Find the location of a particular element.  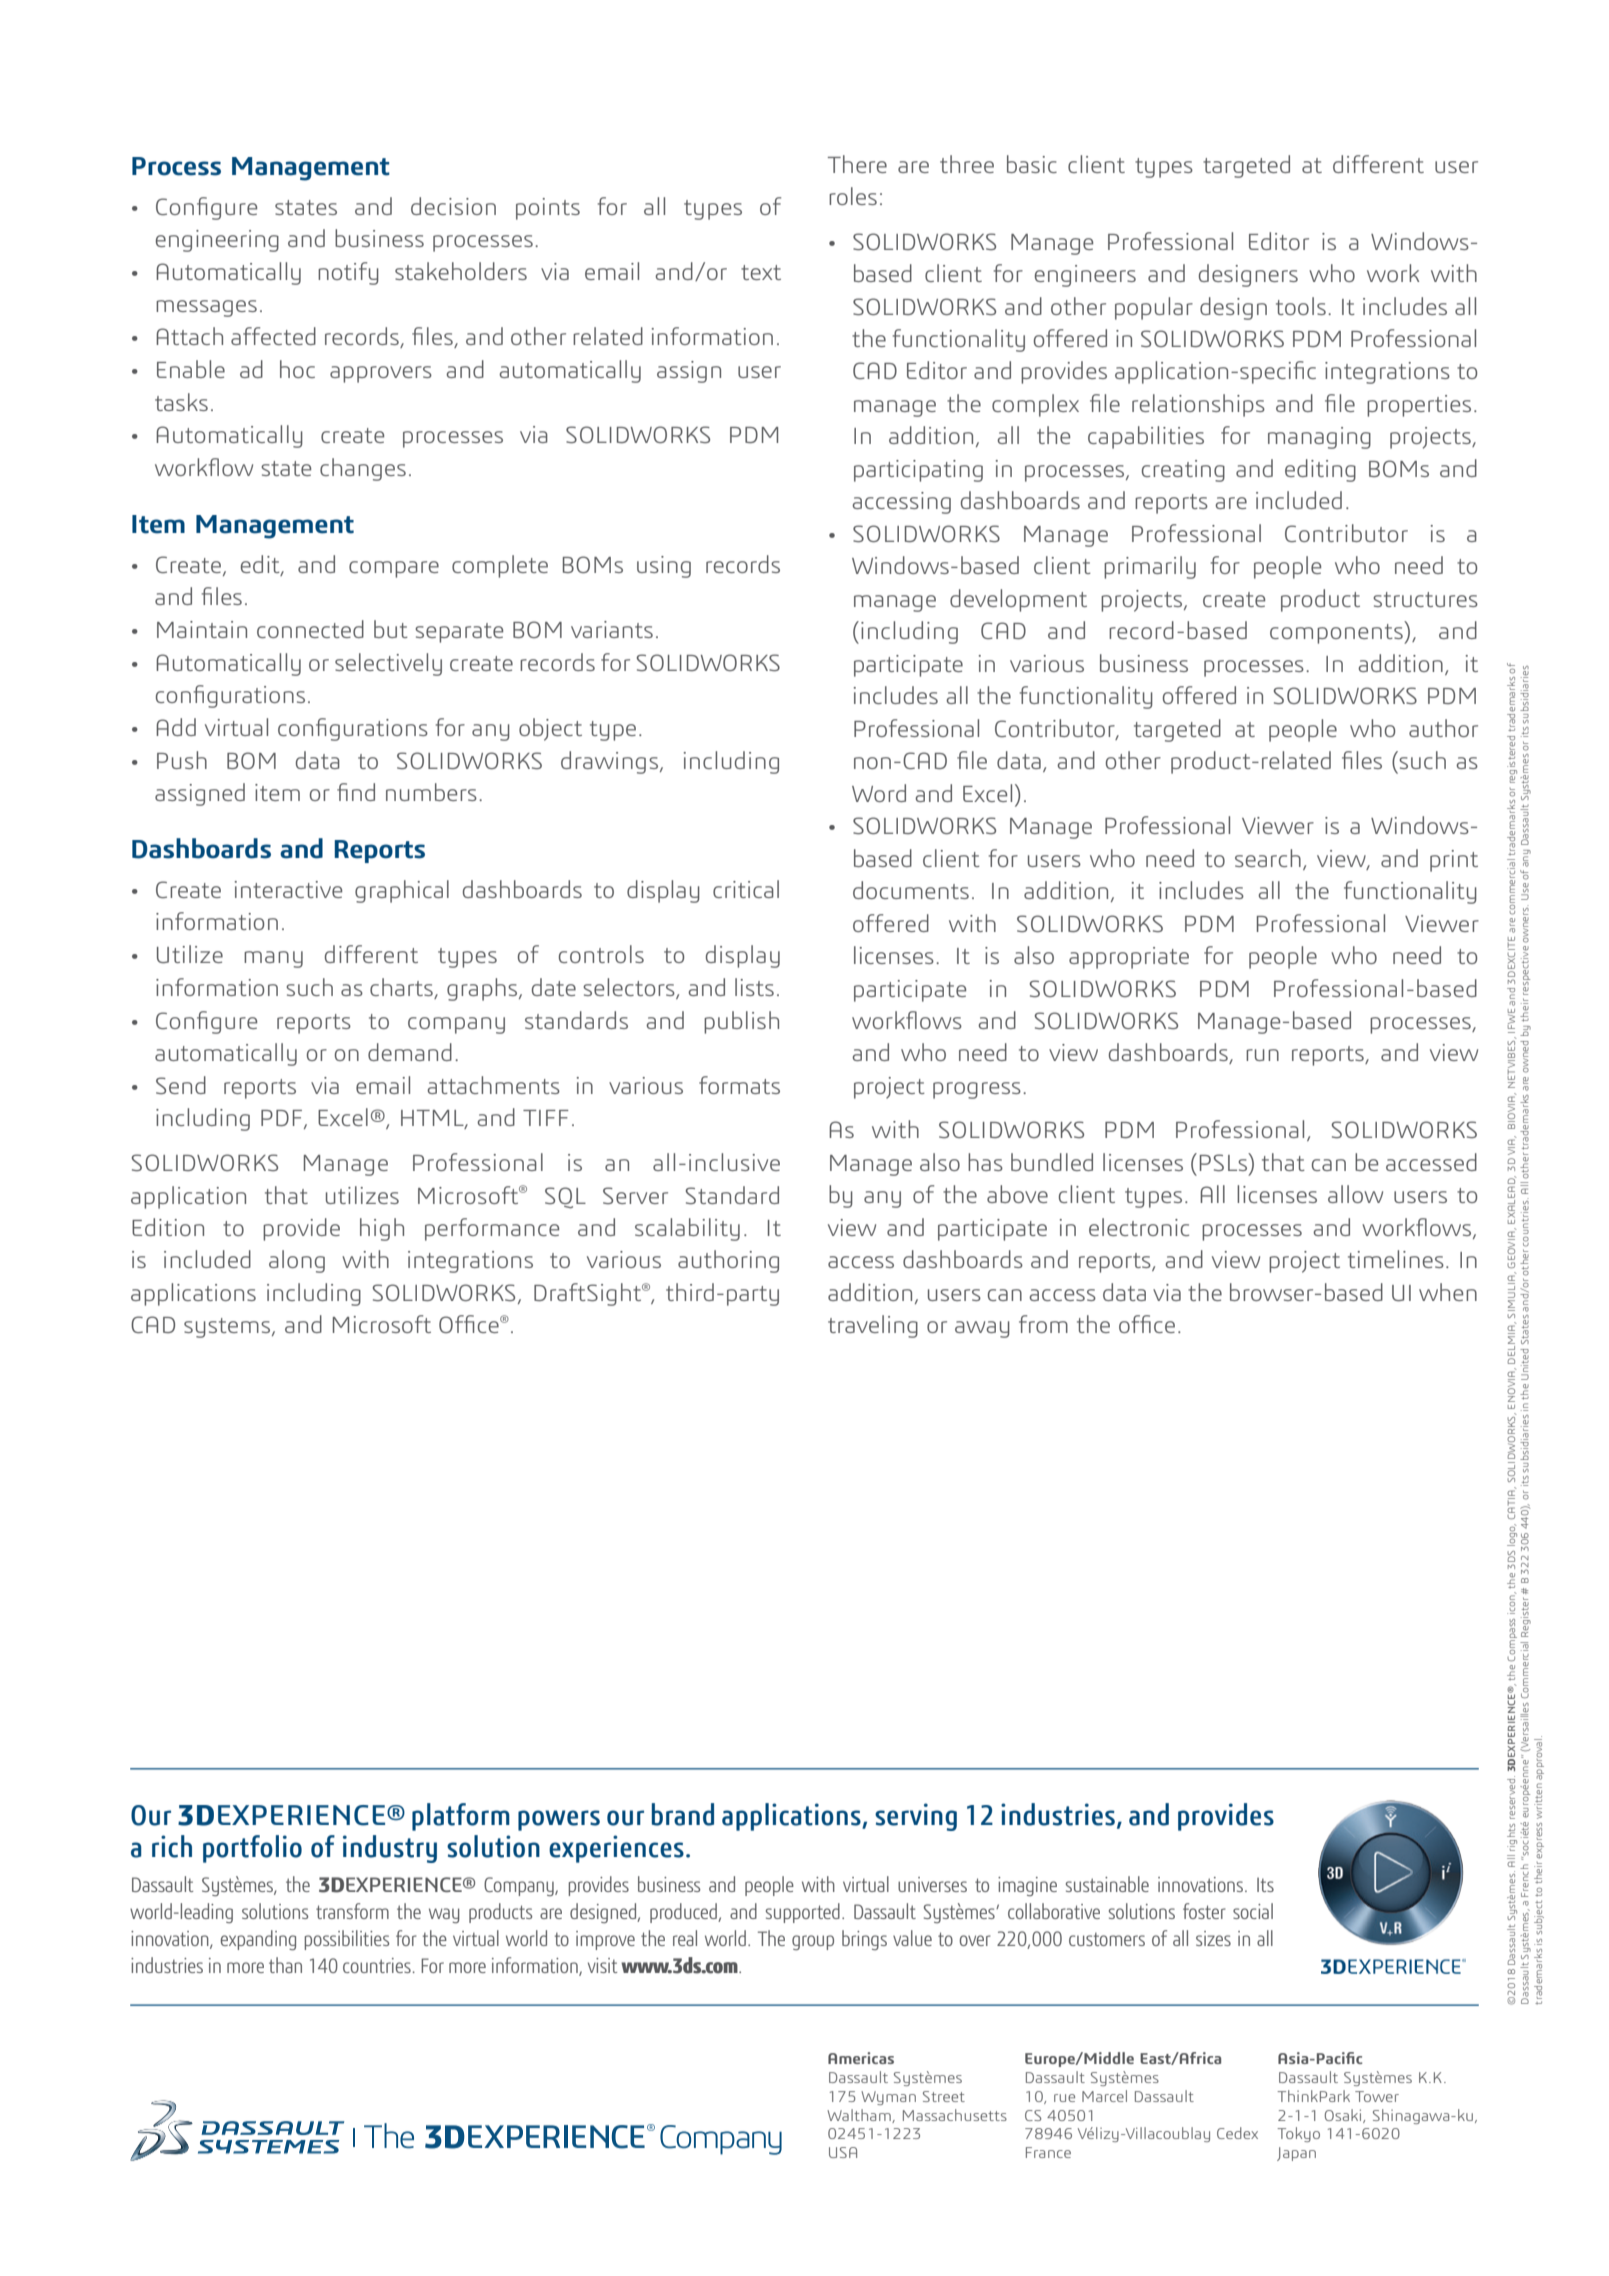

along is located at coordinates (297, 1261).
